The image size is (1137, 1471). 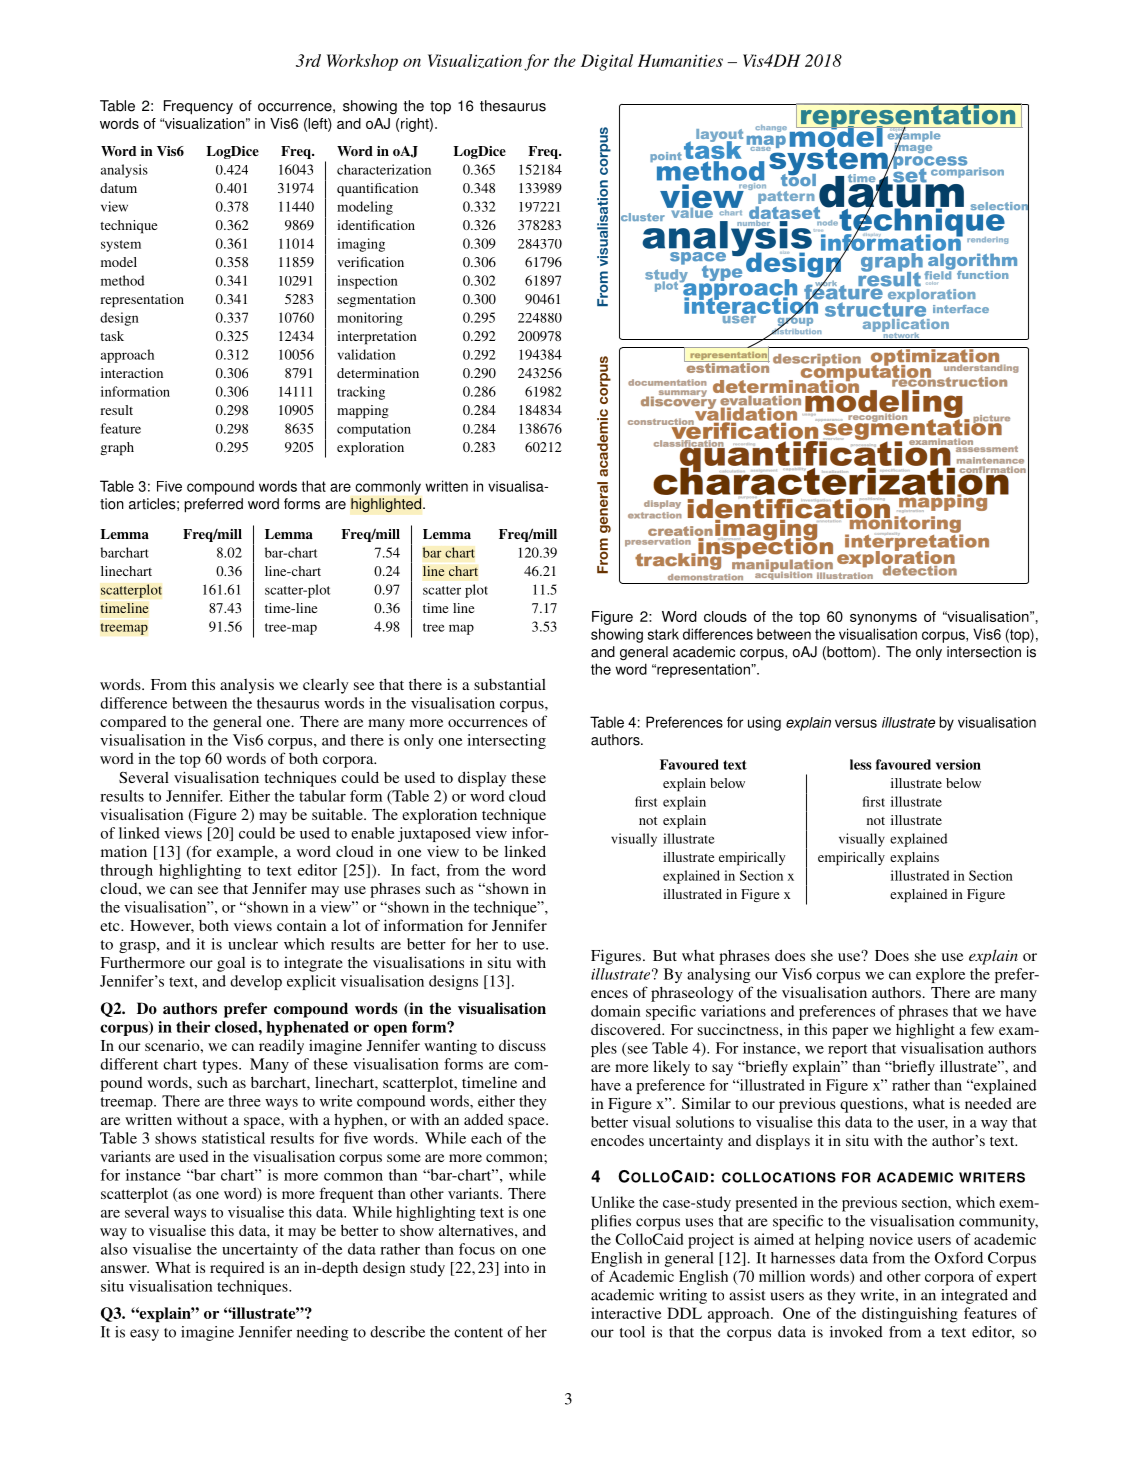 I want to click on synonyms, so click(x=883, y=619).
